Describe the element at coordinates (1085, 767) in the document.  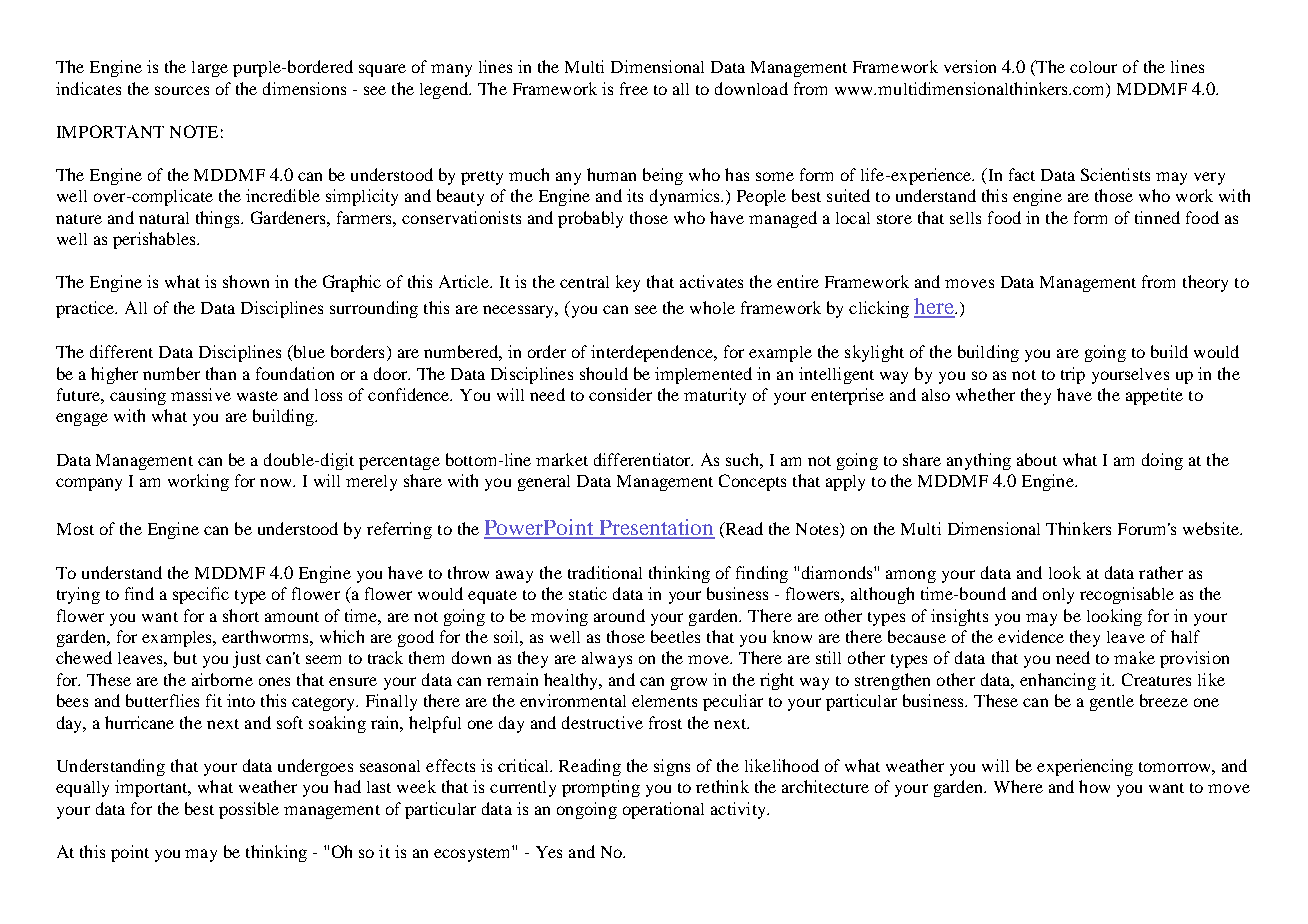
I see `experiencing` at that location.
